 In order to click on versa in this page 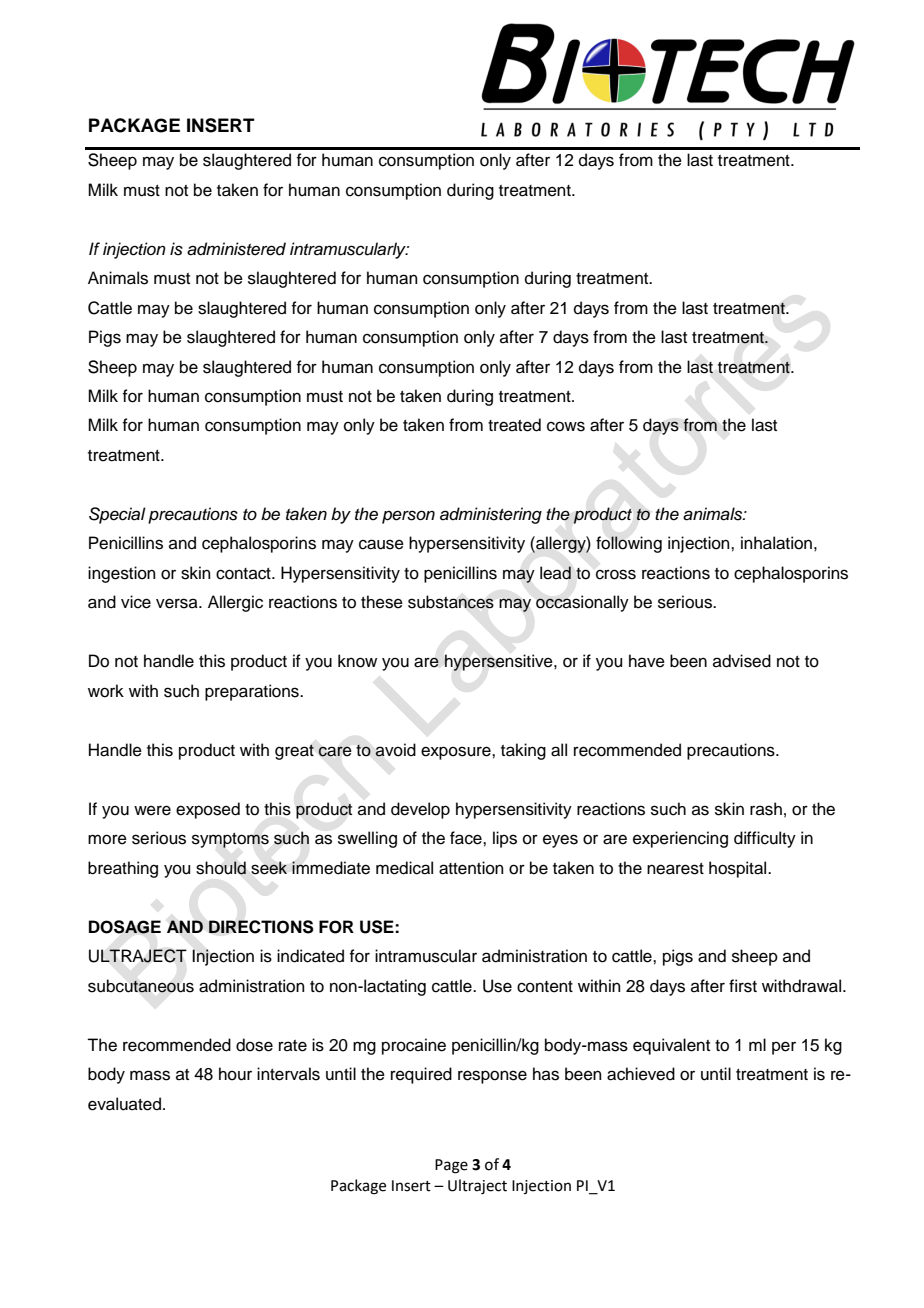, I will do `click(178, 603)`.
